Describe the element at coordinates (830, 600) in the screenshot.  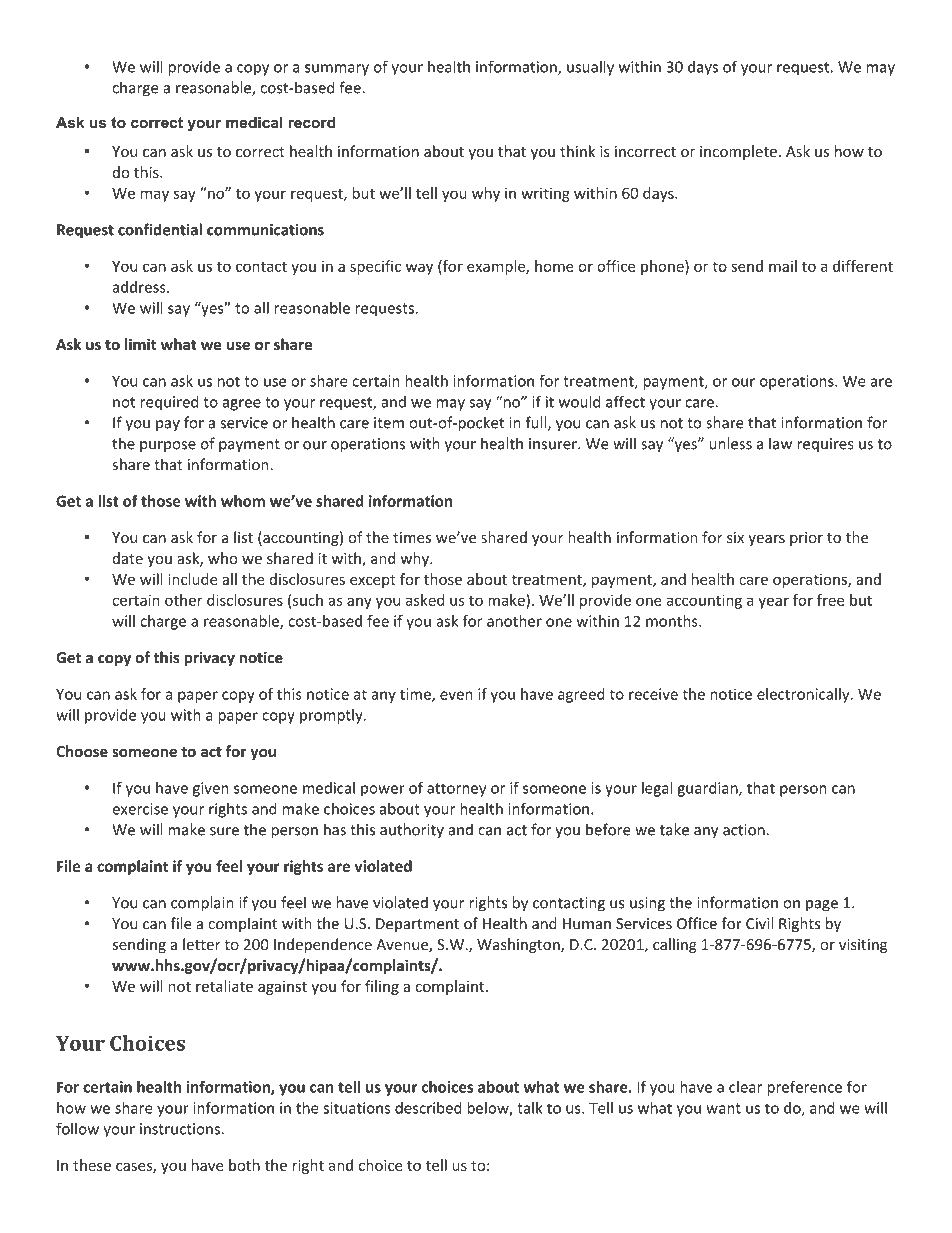
I see `free` at that location.
